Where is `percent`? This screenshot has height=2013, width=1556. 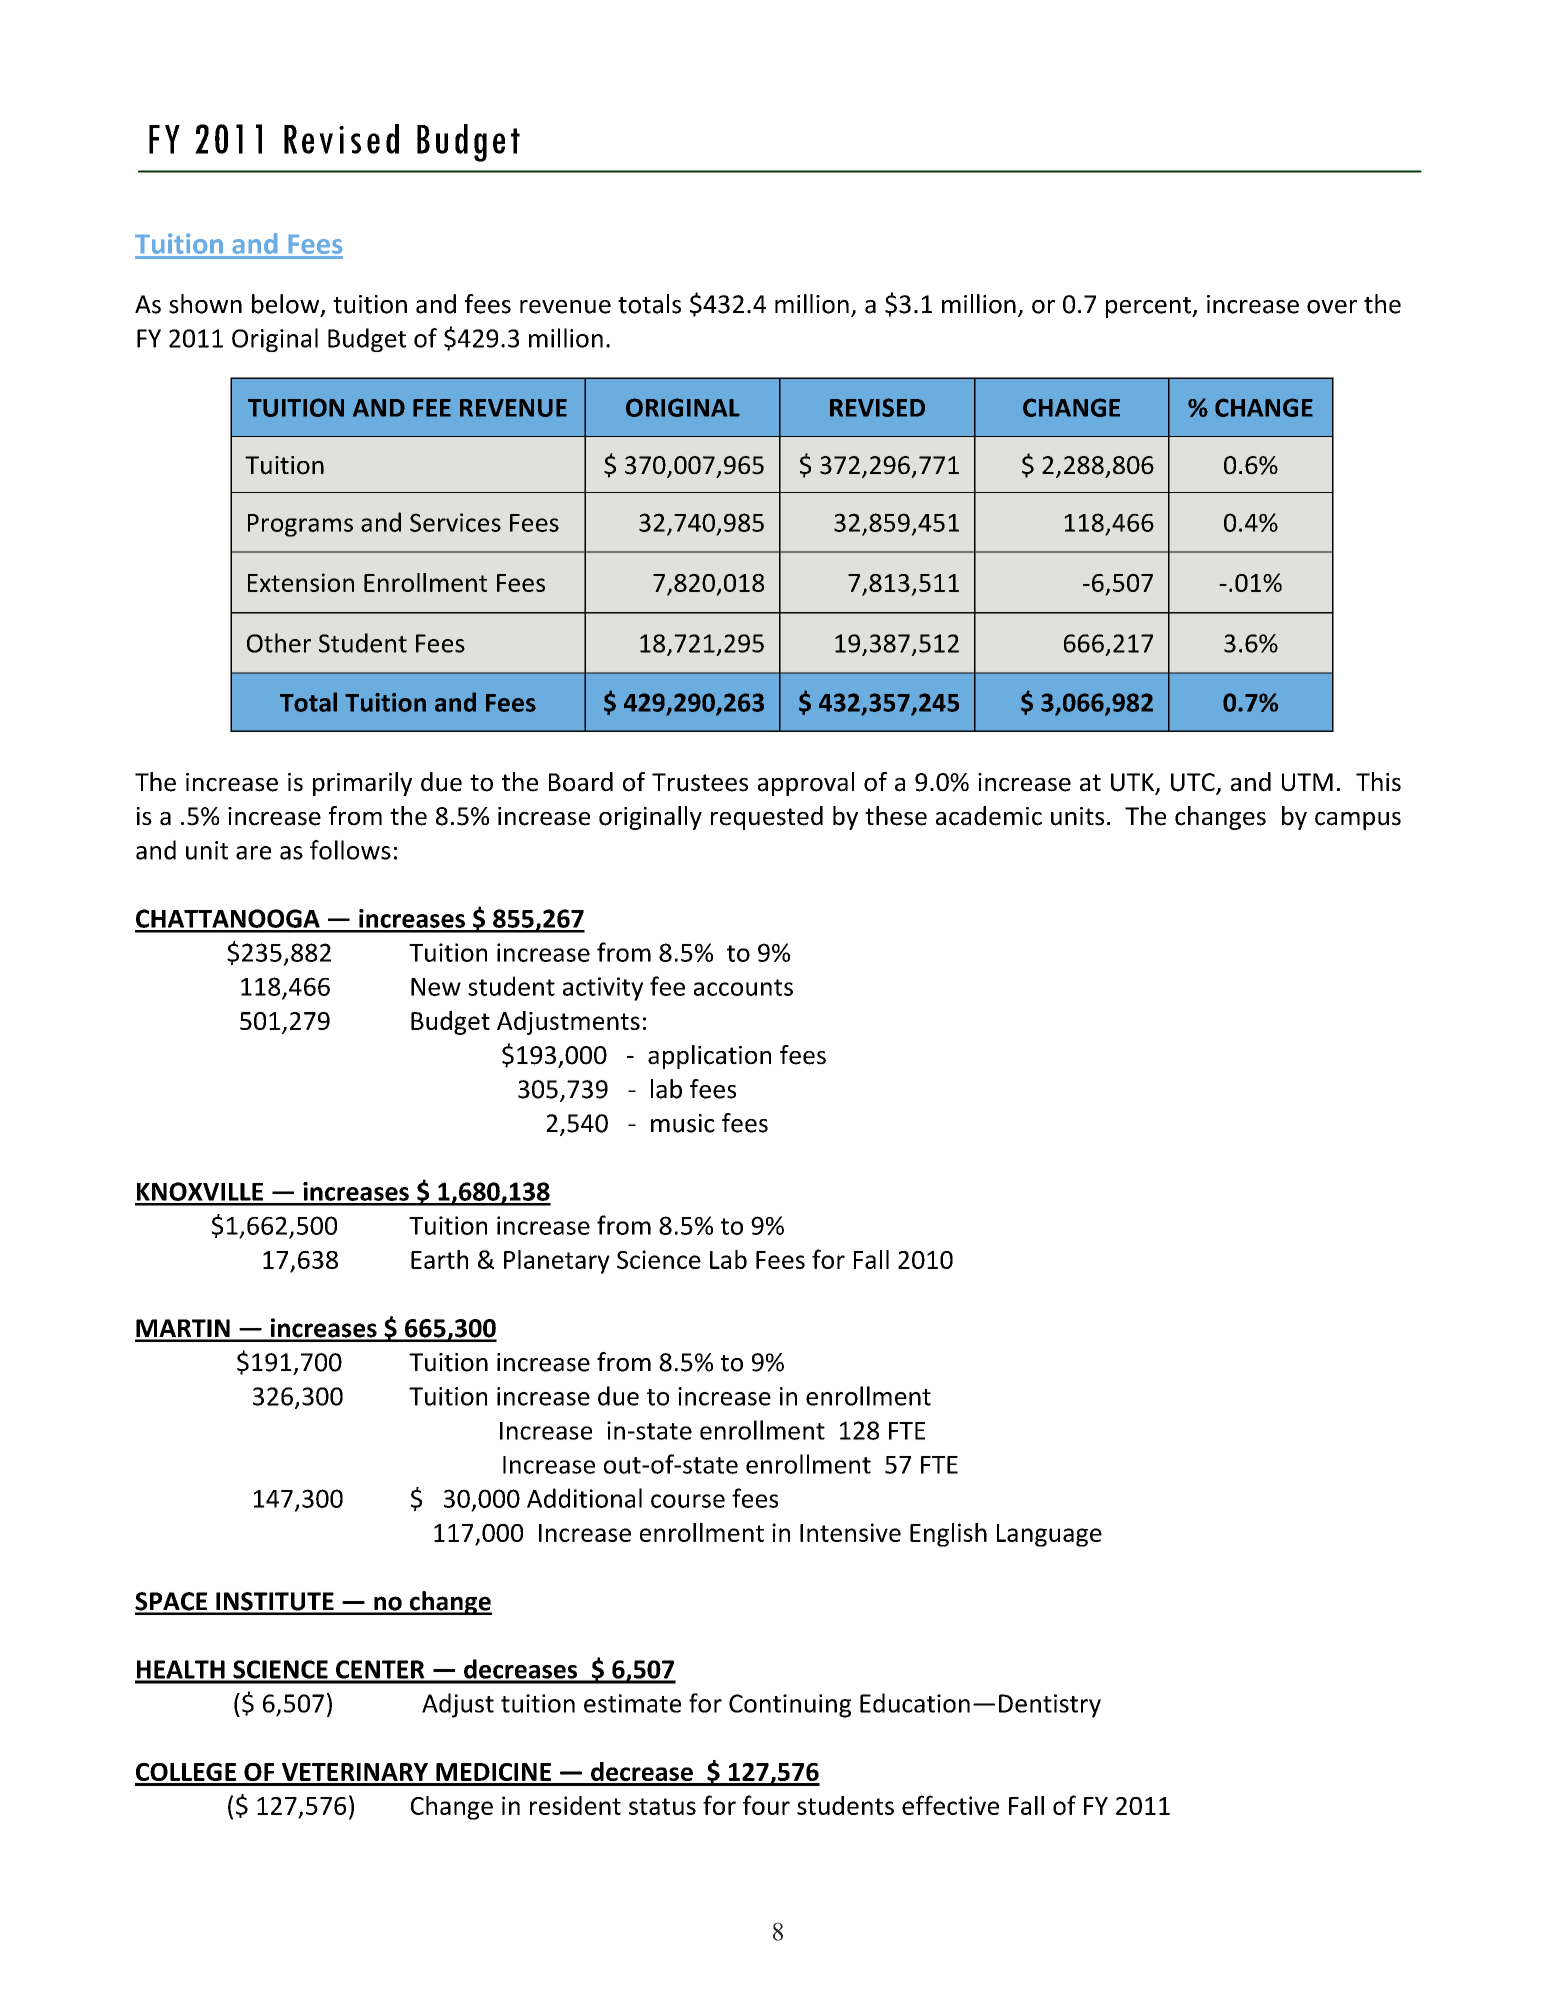
percent is located at coordinates (1149, 307).
